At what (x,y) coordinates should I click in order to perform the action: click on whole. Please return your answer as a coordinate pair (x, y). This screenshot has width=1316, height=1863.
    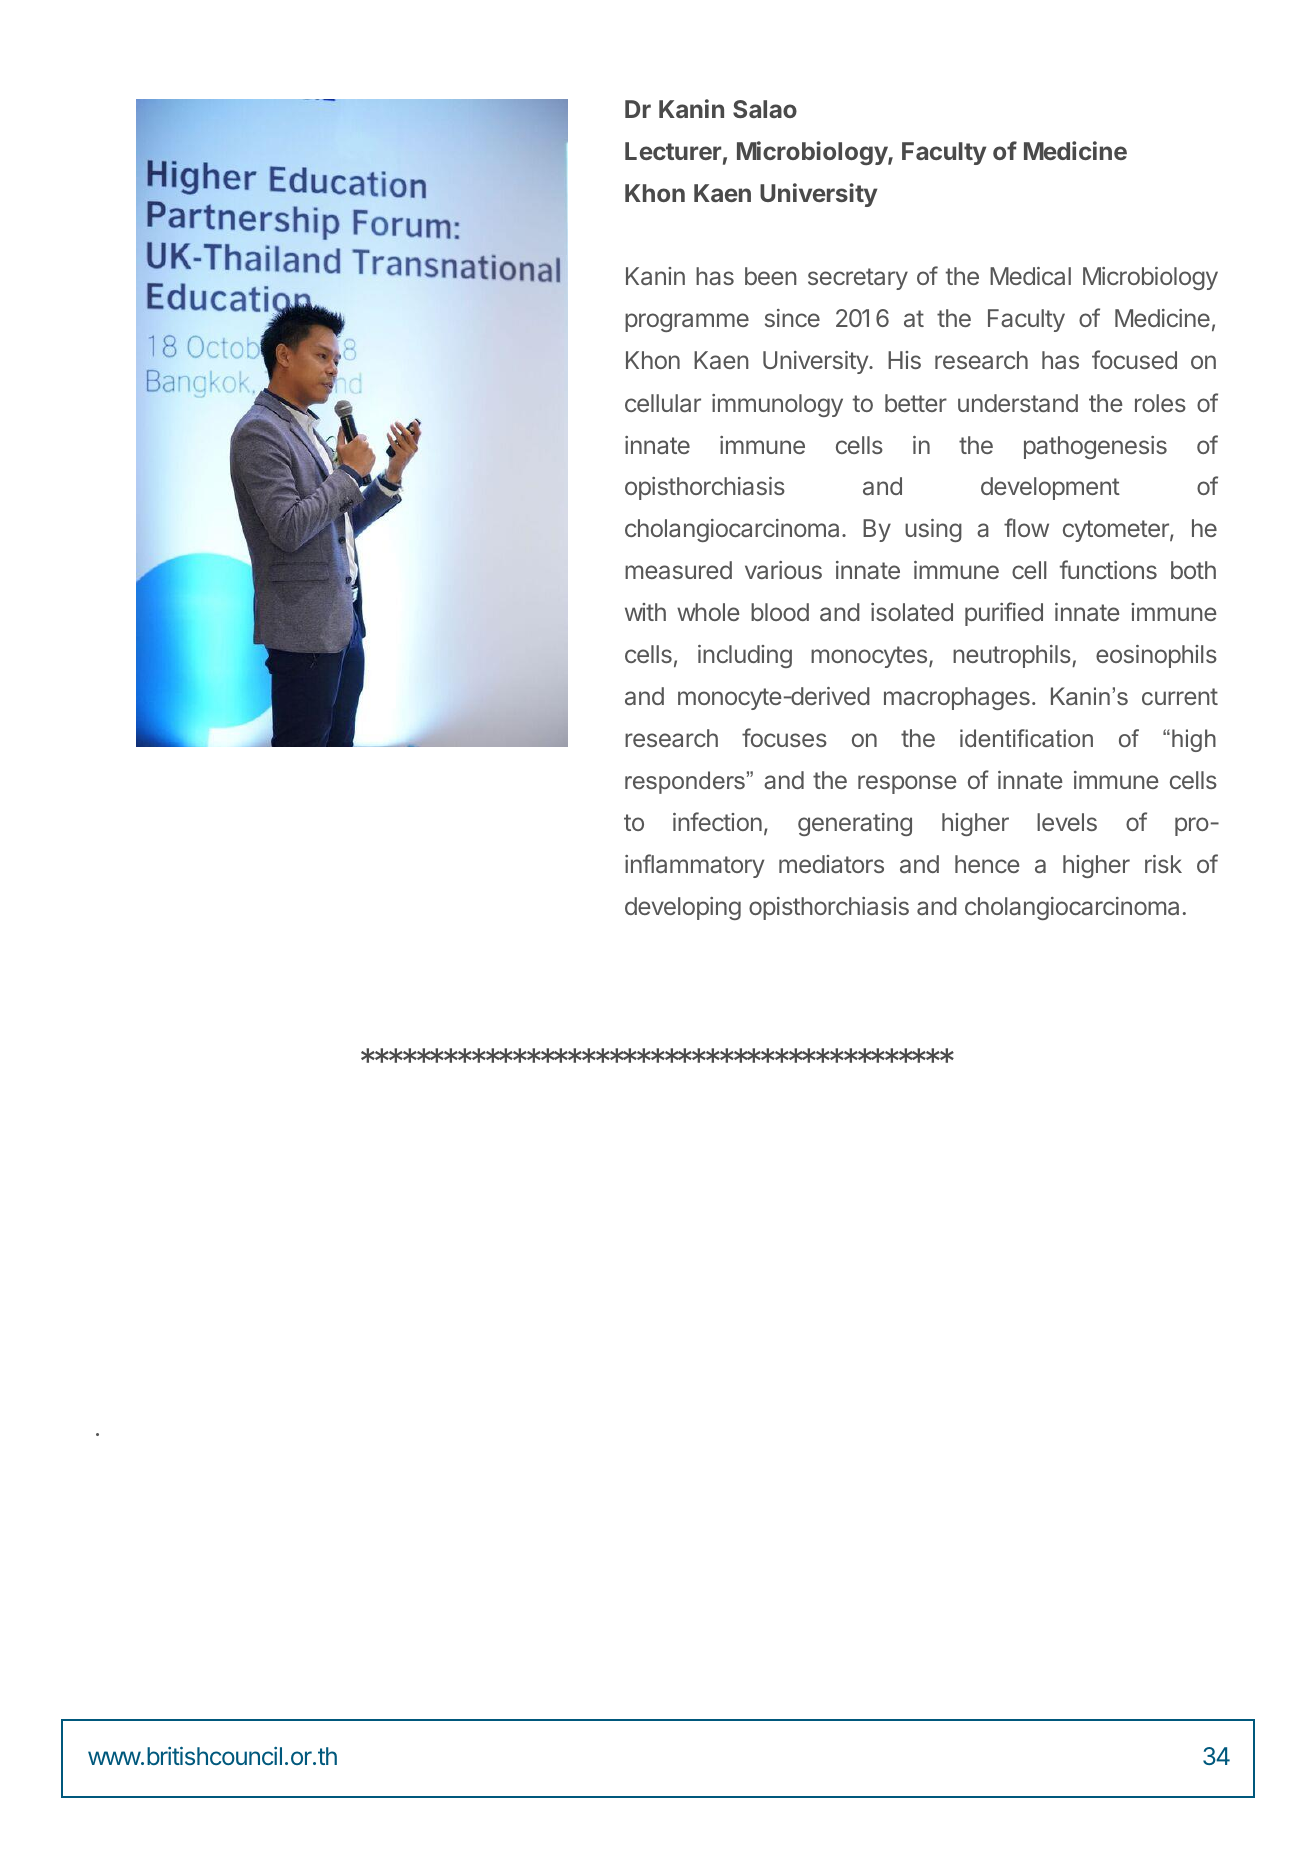
    Looking at the image, I should click on (708, 612).
